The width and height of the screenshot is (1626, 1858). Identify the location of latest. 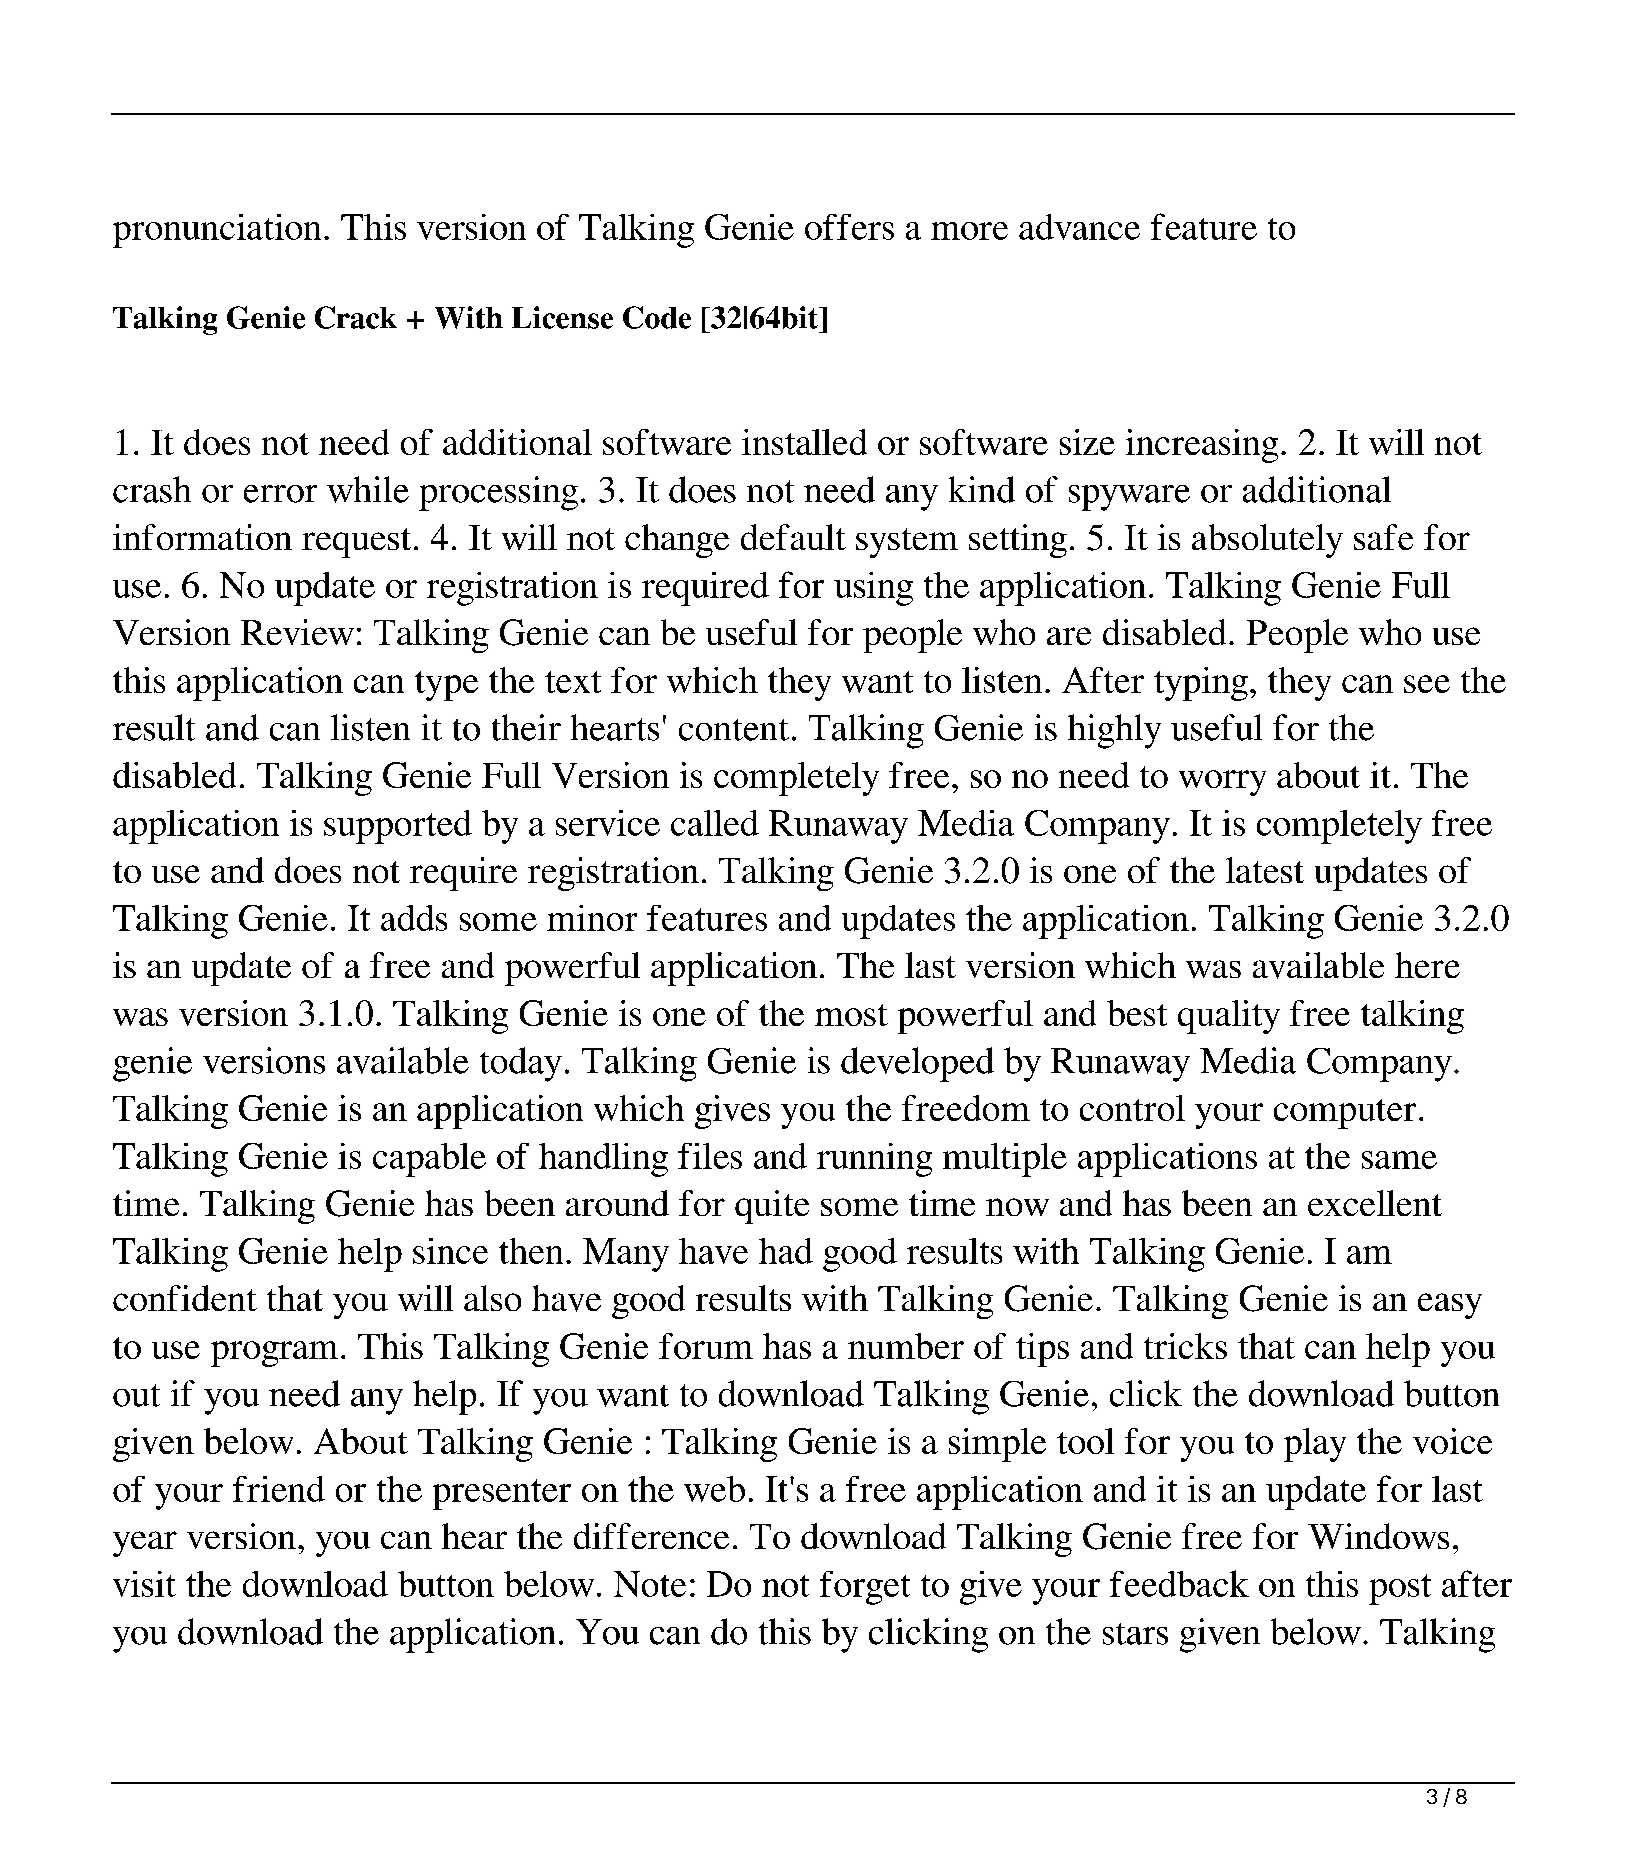
(1265, 870).
